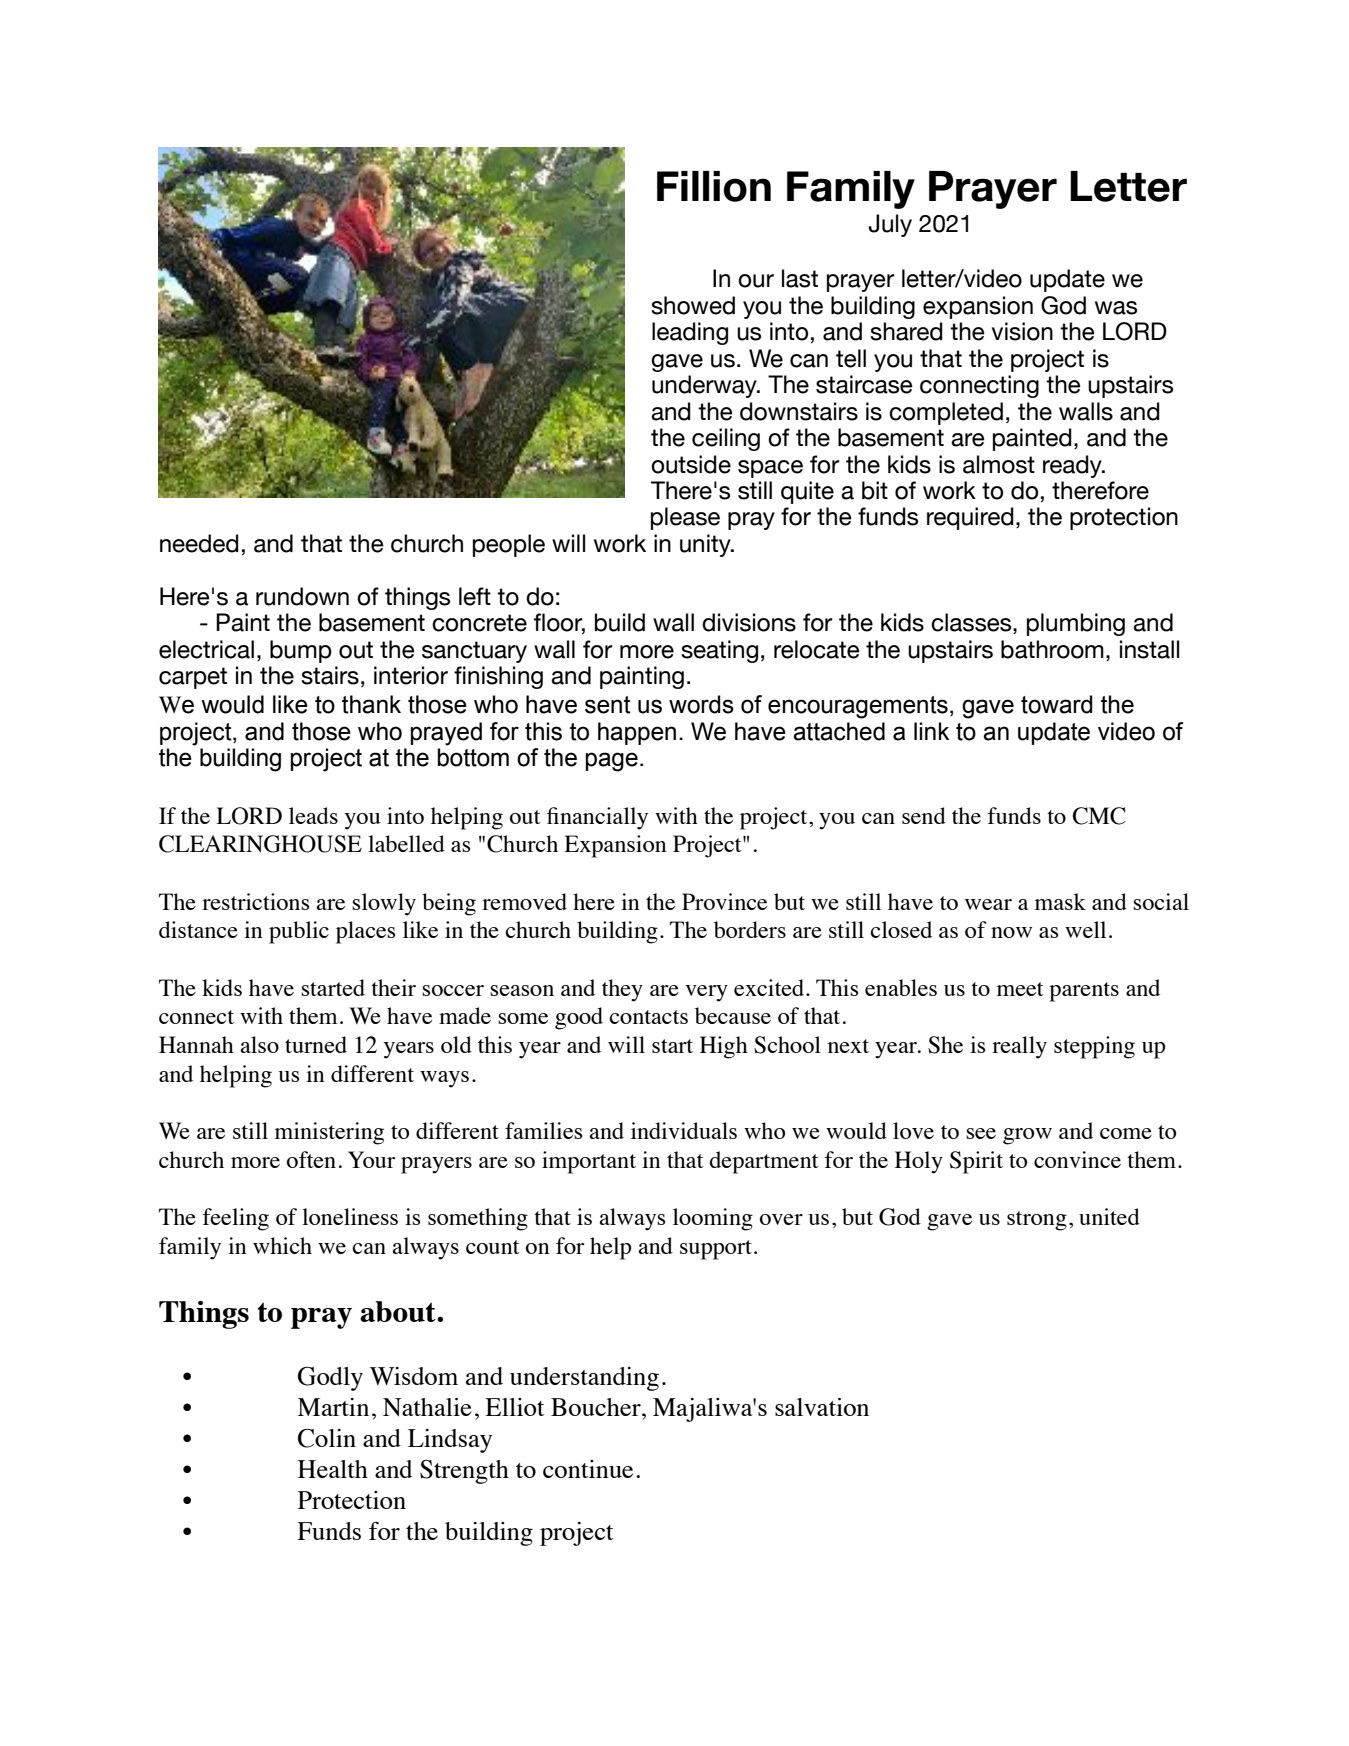 Image resolution: width=1349 pixels, height=1746 pixels. I want to click on required, so click(970, 518).
